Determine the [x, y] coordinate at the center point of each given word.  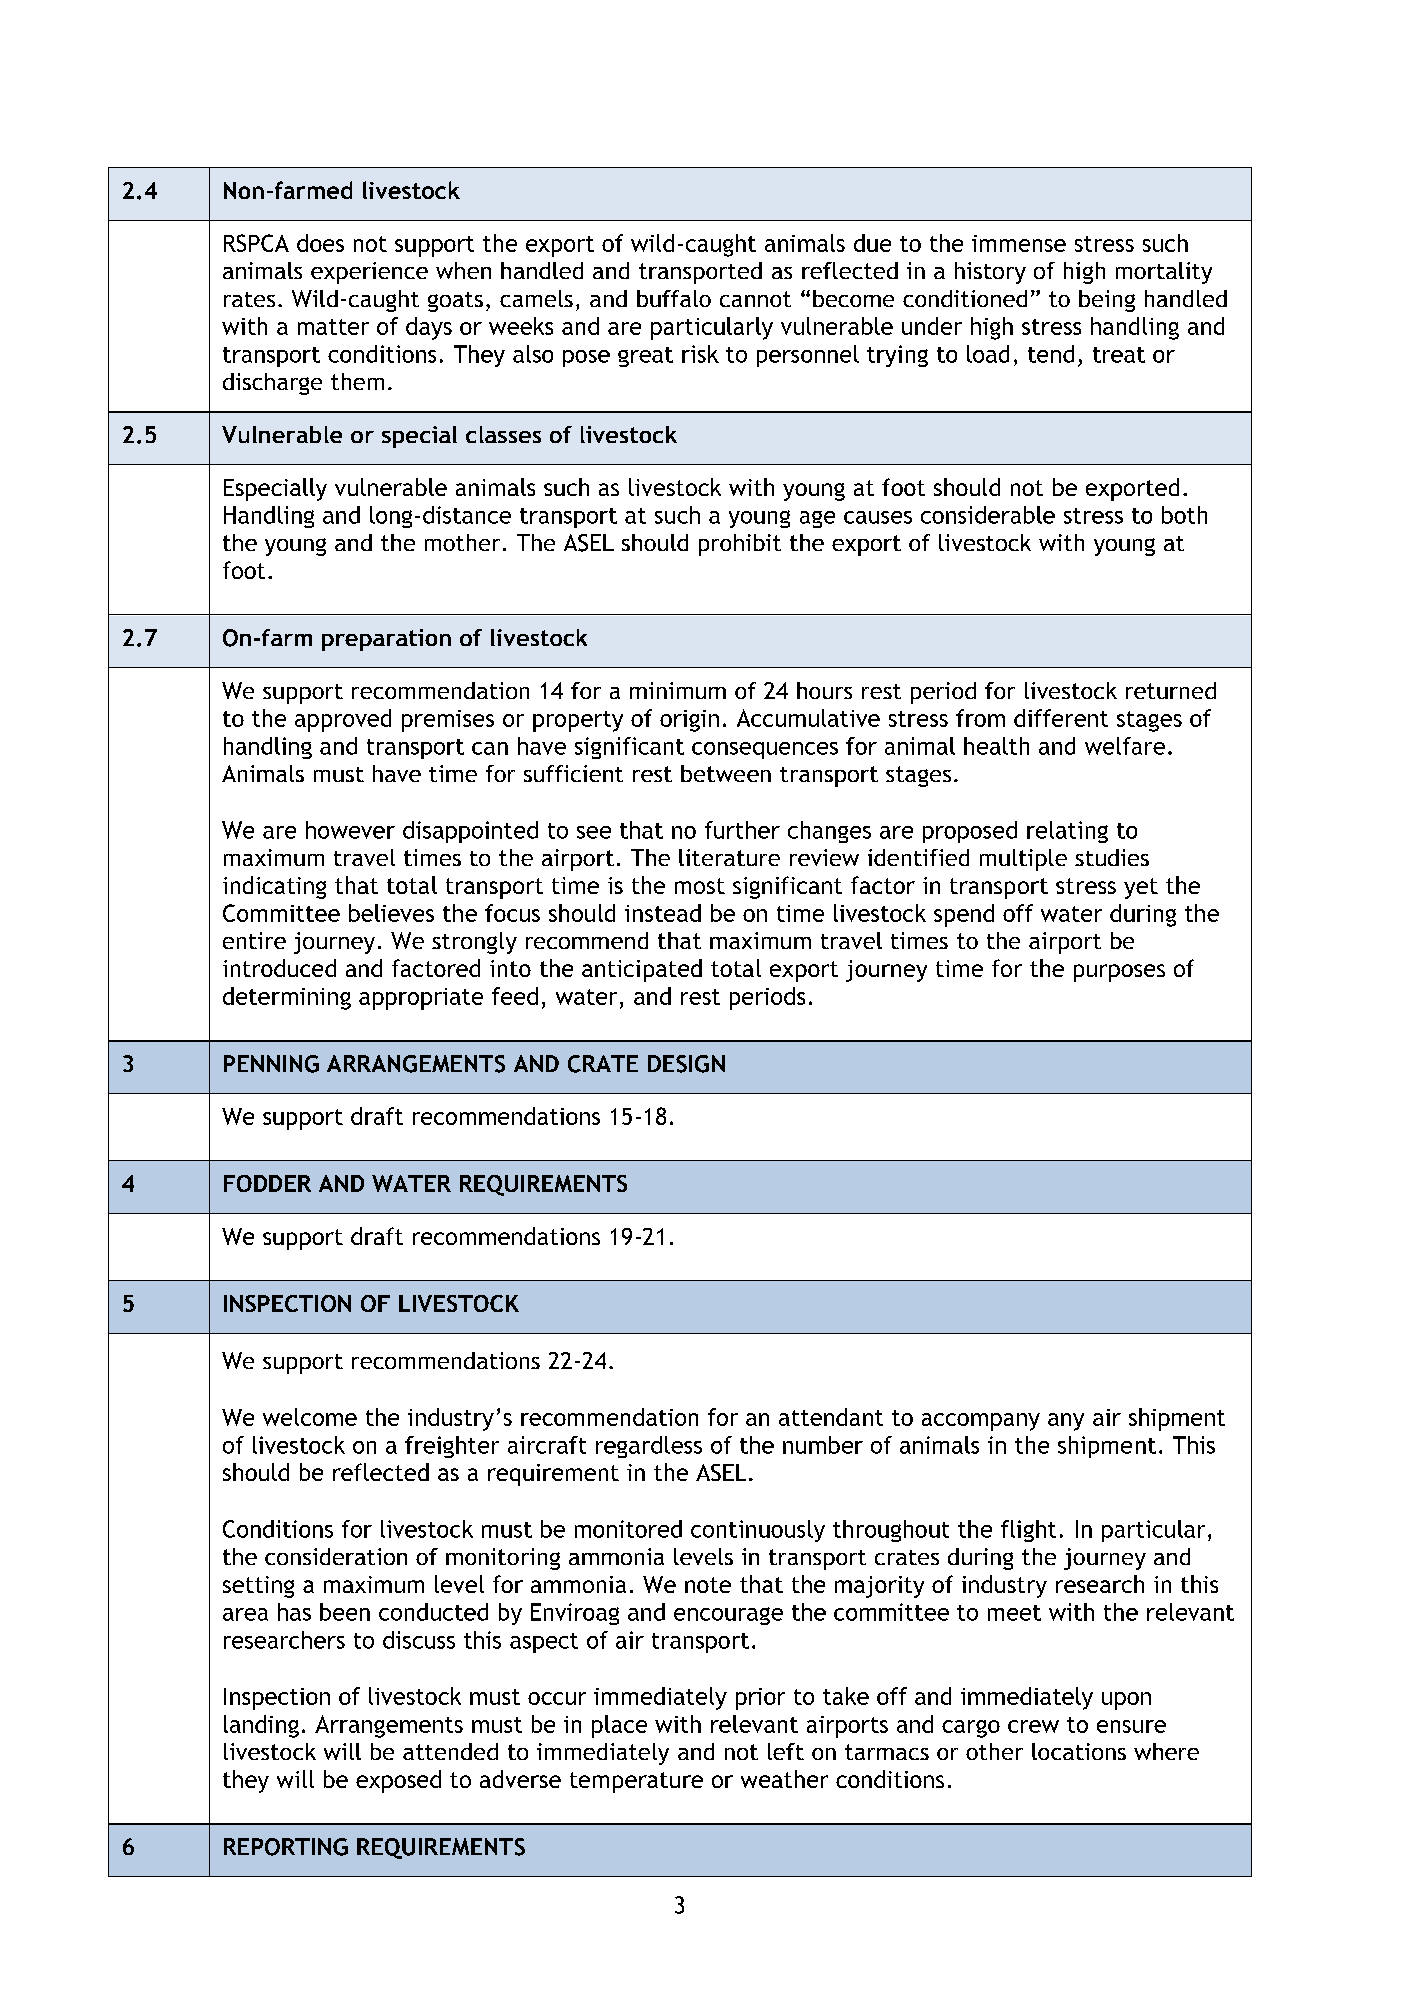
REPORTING [286, 1847]
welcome [310, 1417]
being [1107, 301]
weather [784, 1779]
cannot [755, 299]
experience [369, 273]
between [726, 773]
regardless [649, 1447]
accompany [981, 1422]
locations [1079, 1751]
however [350, 830]
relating [1067, 832]
